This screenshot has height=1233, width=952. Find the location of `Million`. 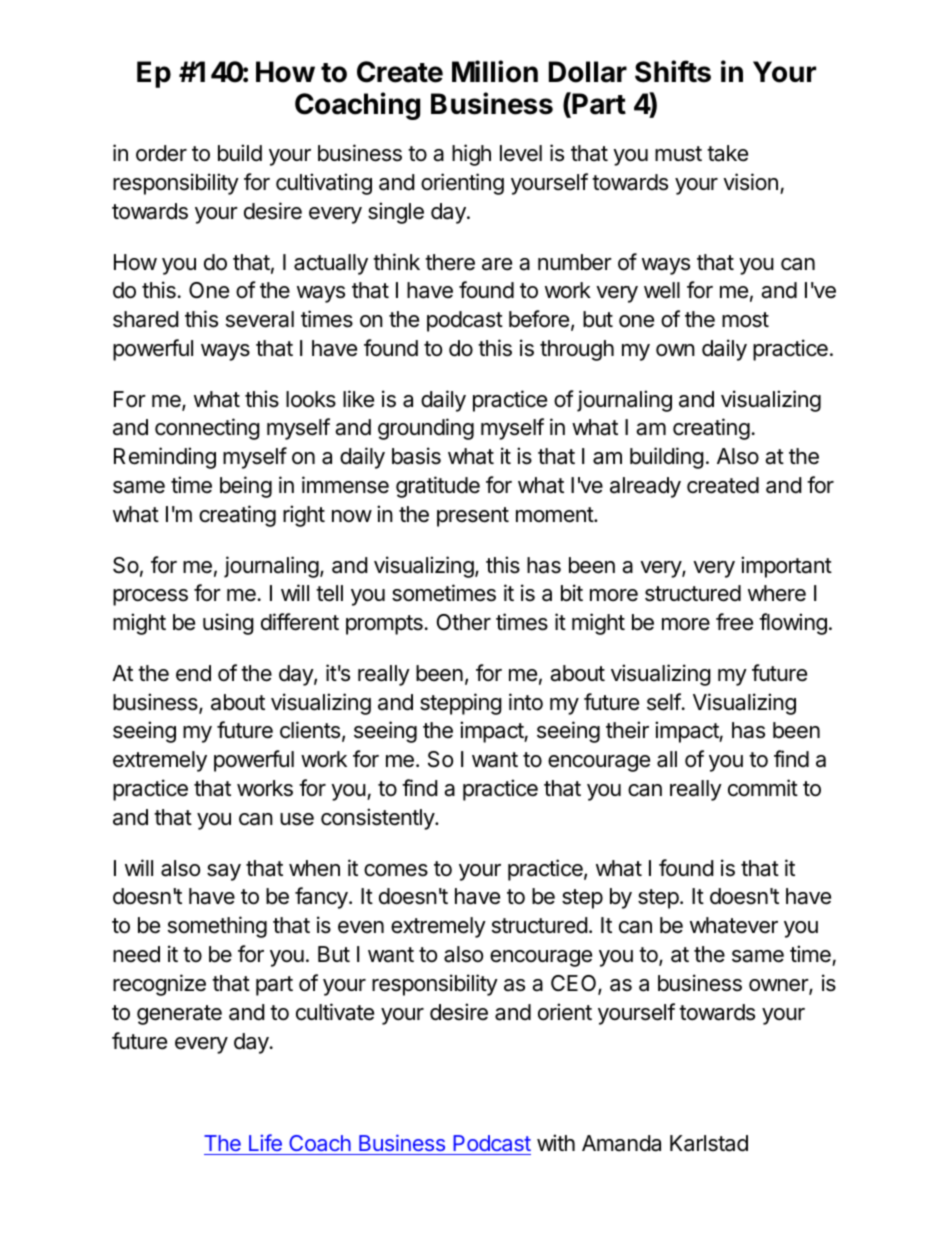

Million is located at coordinates (495, 71).
